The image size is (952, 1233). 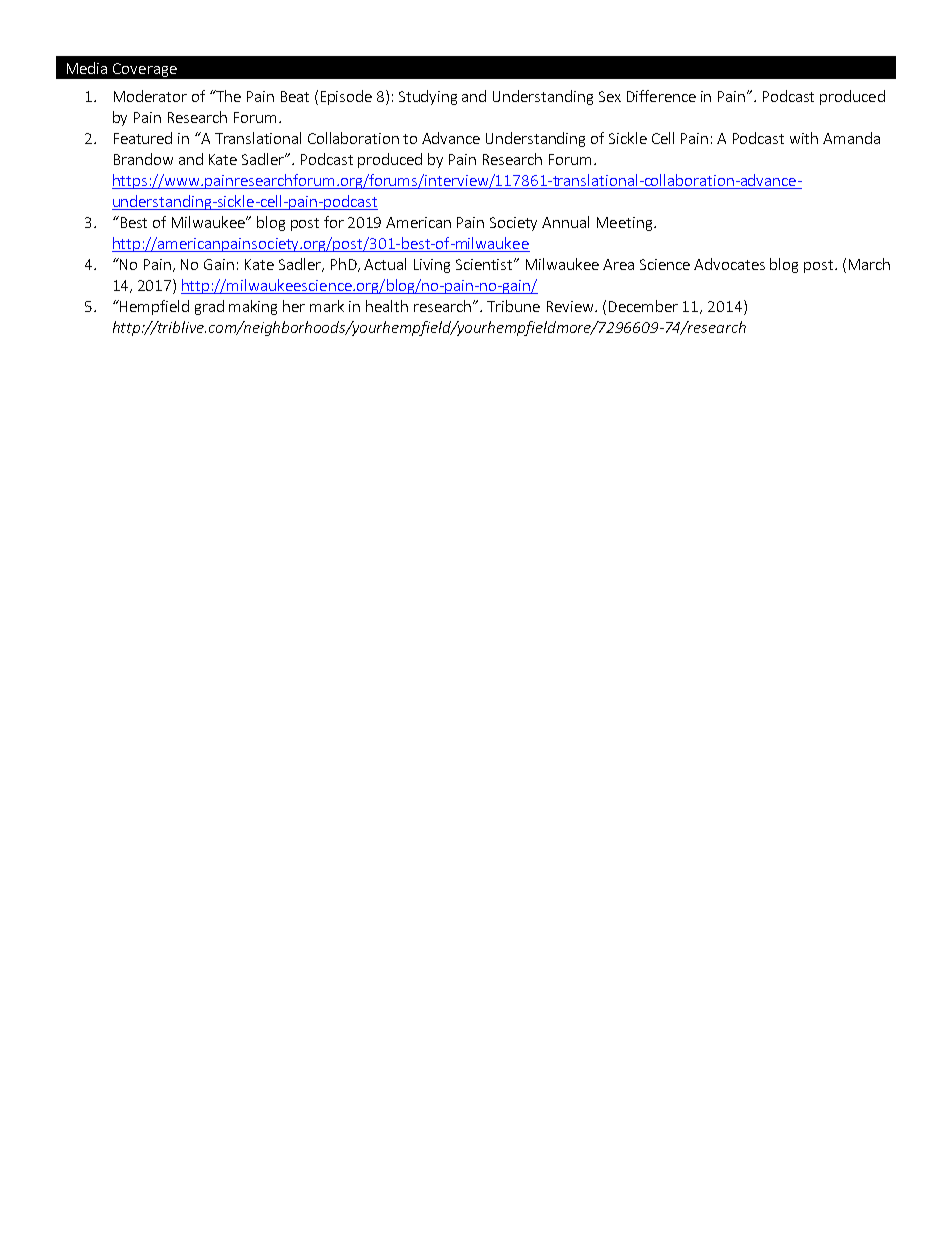 What do you see at coordinates (385, 264) in the image?
I see `Actual` at bounding box center [385, 264].
